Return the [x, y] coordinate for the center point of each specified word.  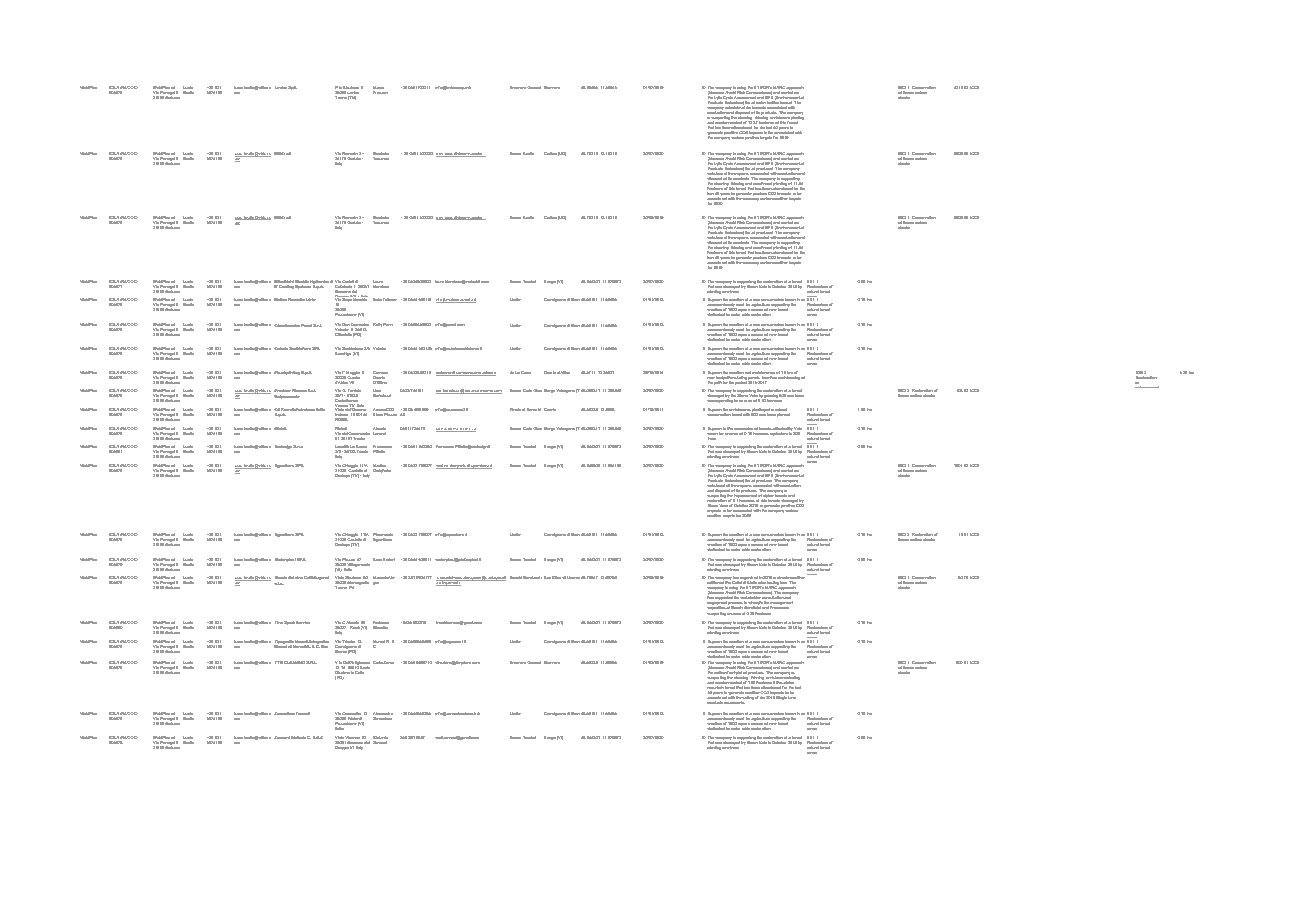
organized [749, 579]
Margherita [547, 409]
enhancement [1147, 387]
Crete [526, 372]
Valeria [379, 348]
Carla [378, 662]
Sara [377, 559]
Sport [289, 623]
